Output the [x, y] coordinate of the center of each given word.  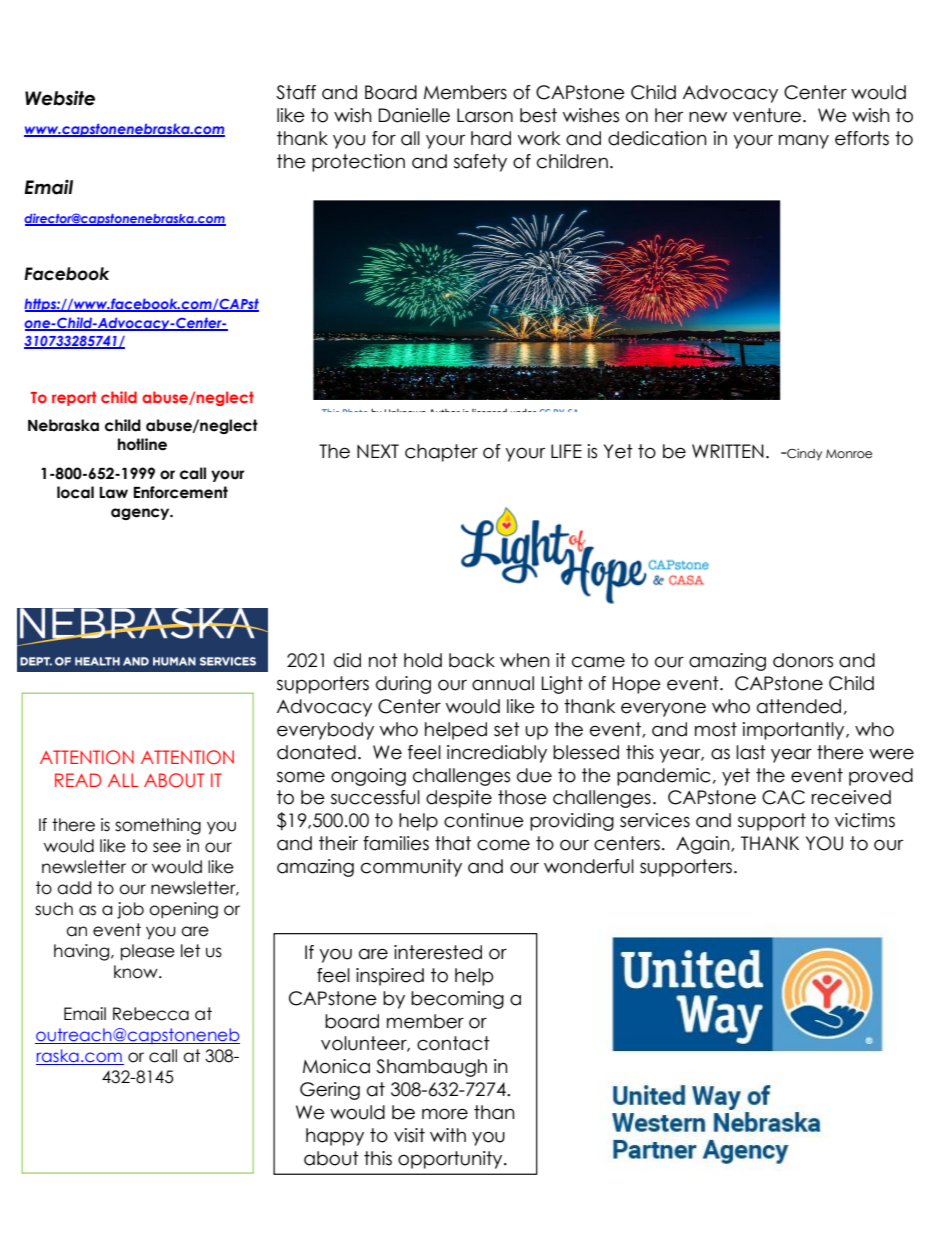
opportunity [451, 1160]
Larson [485, 115]
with [448, 1135]
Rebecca [151, 1014]
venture [768, 115]
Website [60, 98]
